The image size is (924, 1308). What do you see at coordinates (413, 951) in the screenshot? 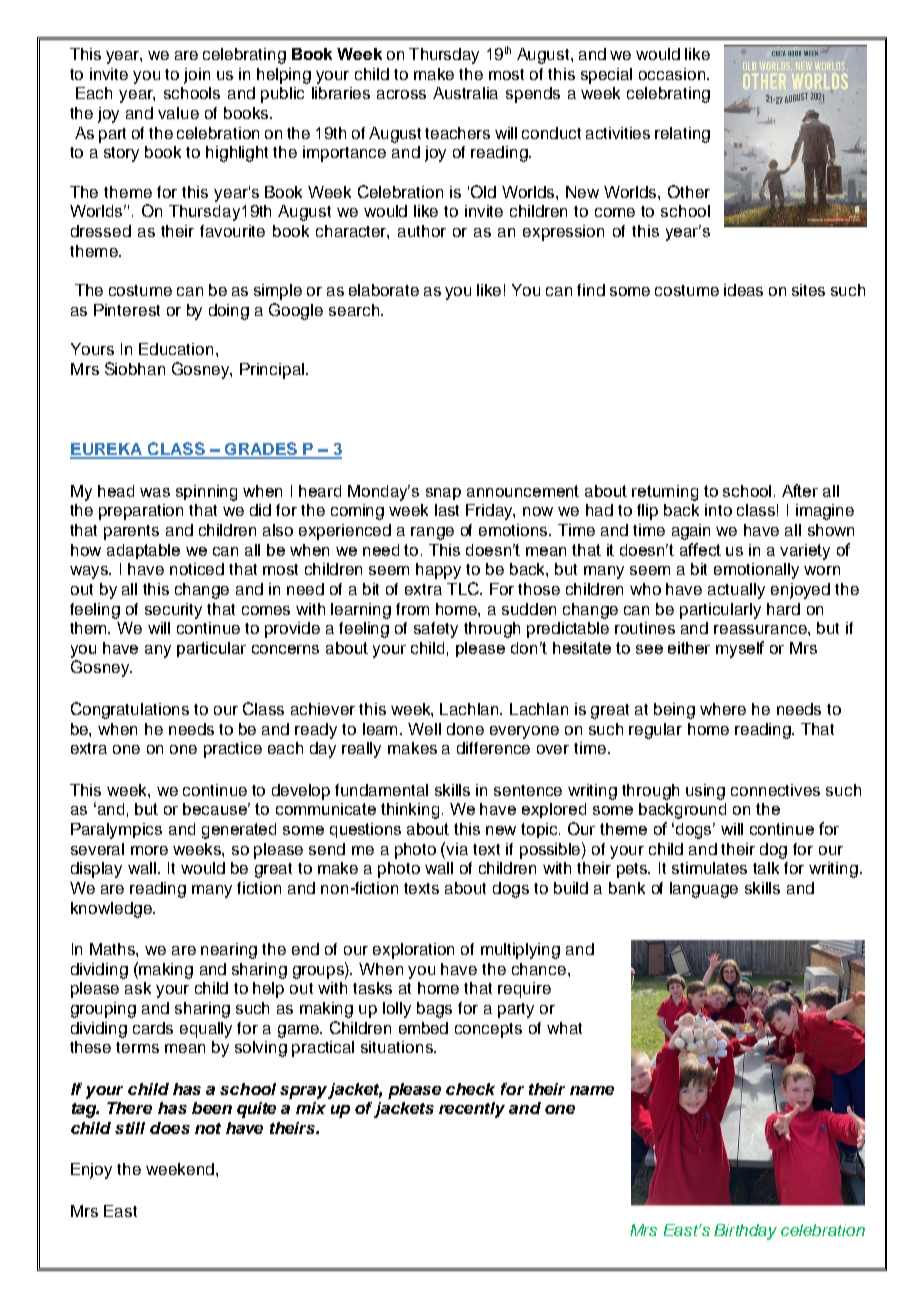
I see `exploration` at bounding box center [413, 951].
